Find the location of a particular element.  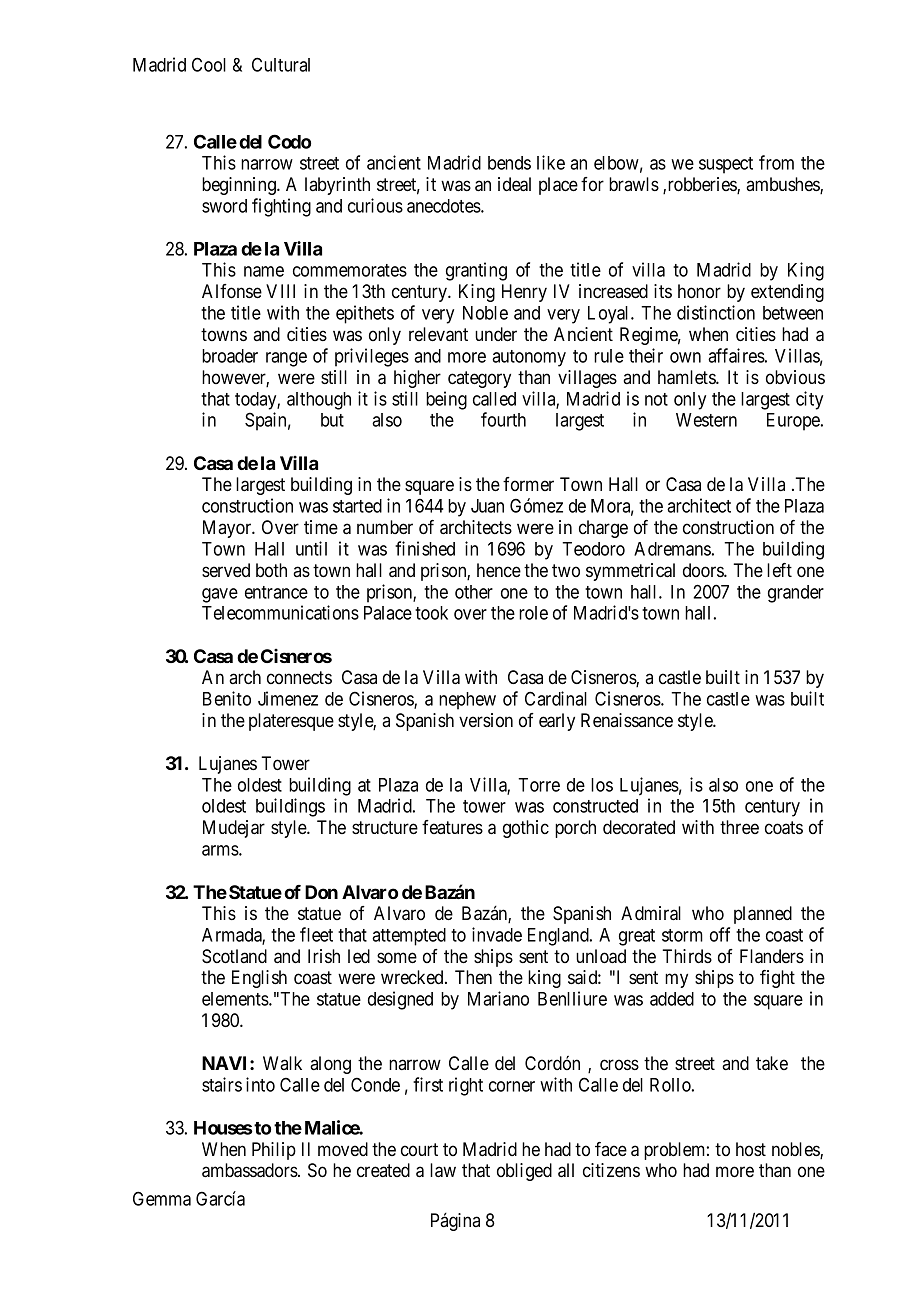

fourth is located at coordinates (503, 419).
